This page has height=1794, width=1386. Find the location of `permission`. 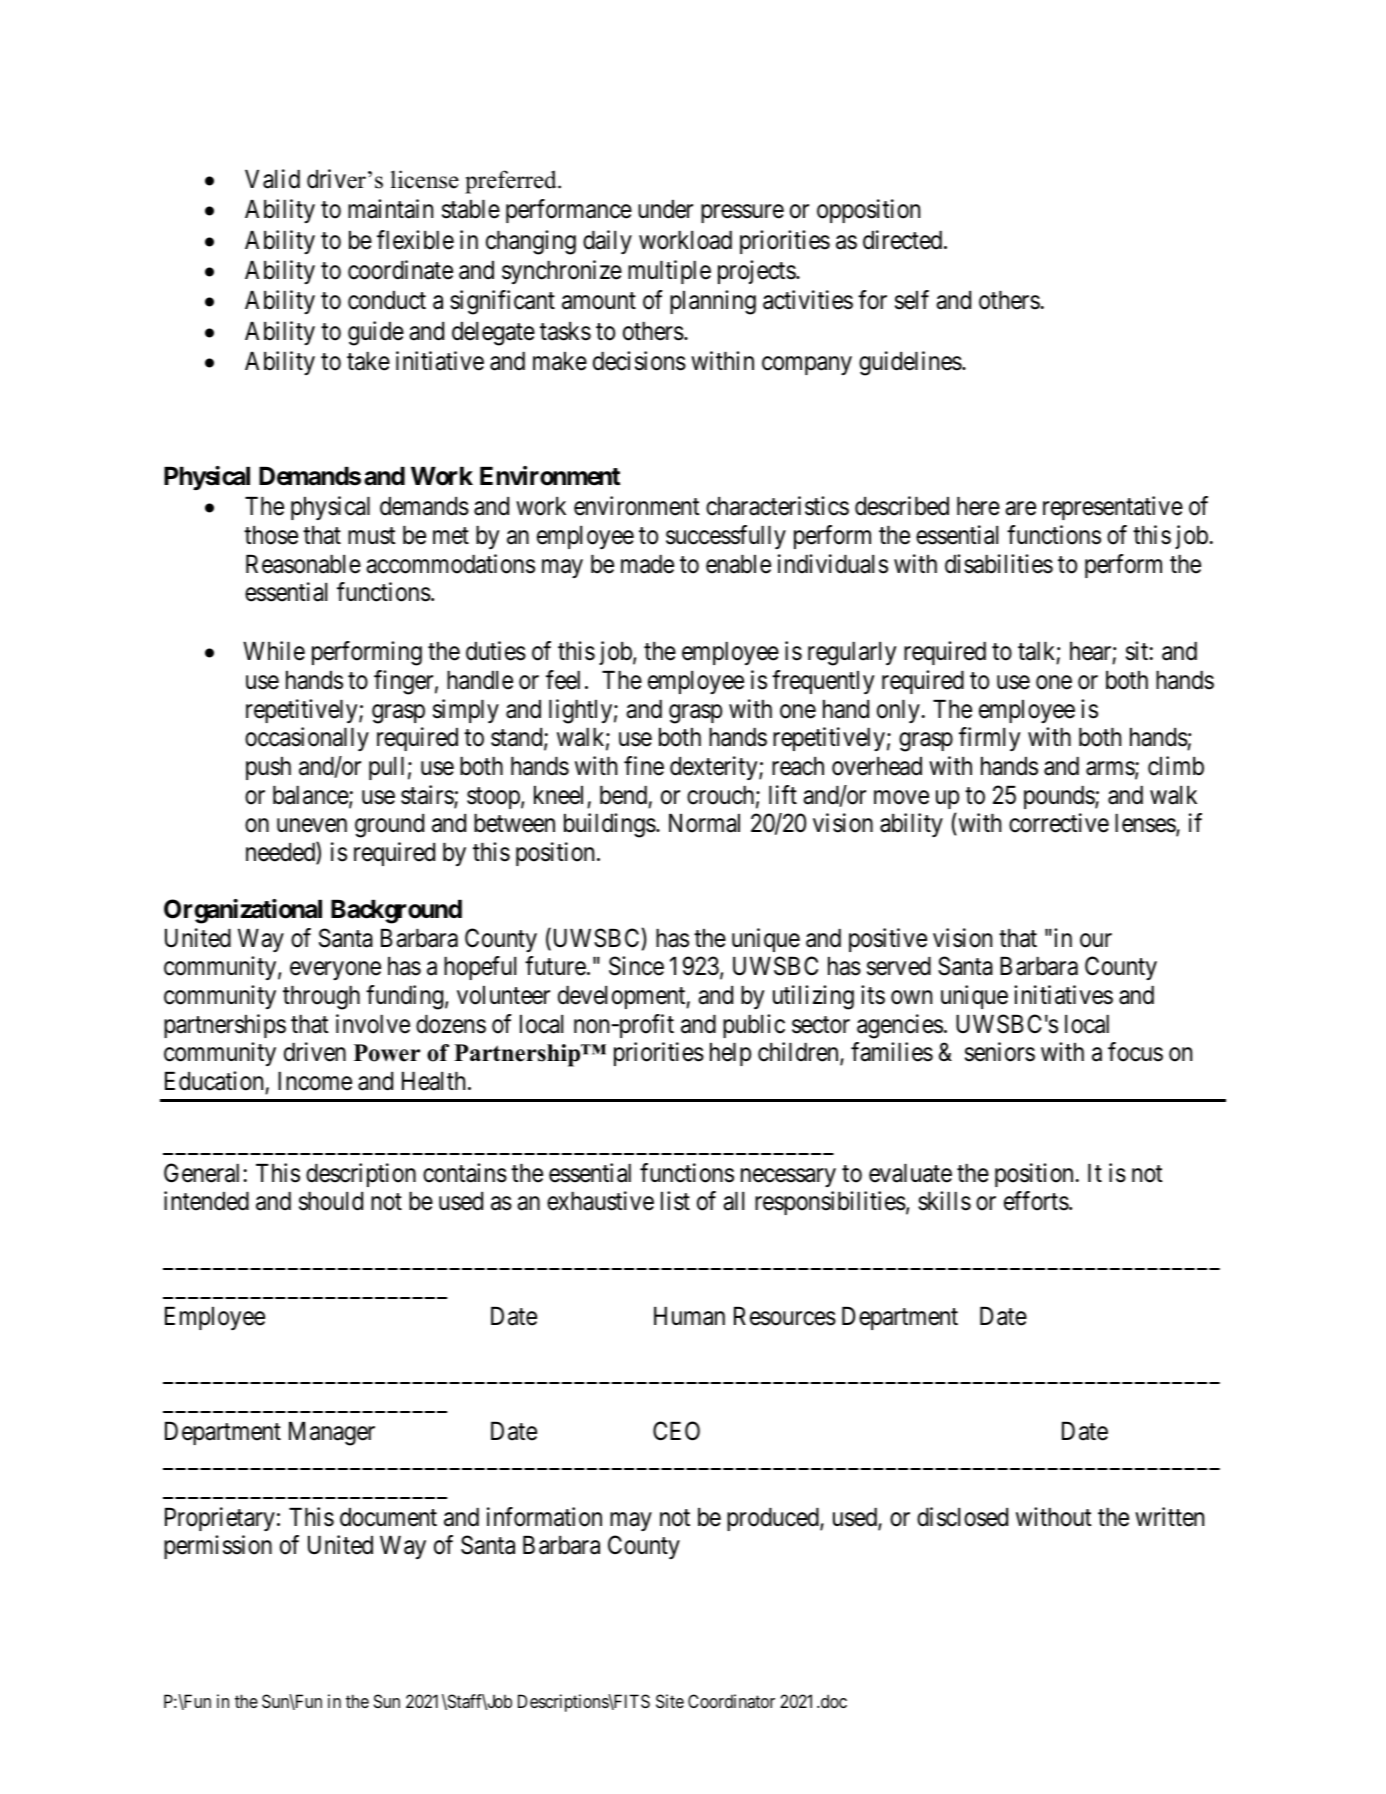

permission is located at coordinates (218, 1547).
